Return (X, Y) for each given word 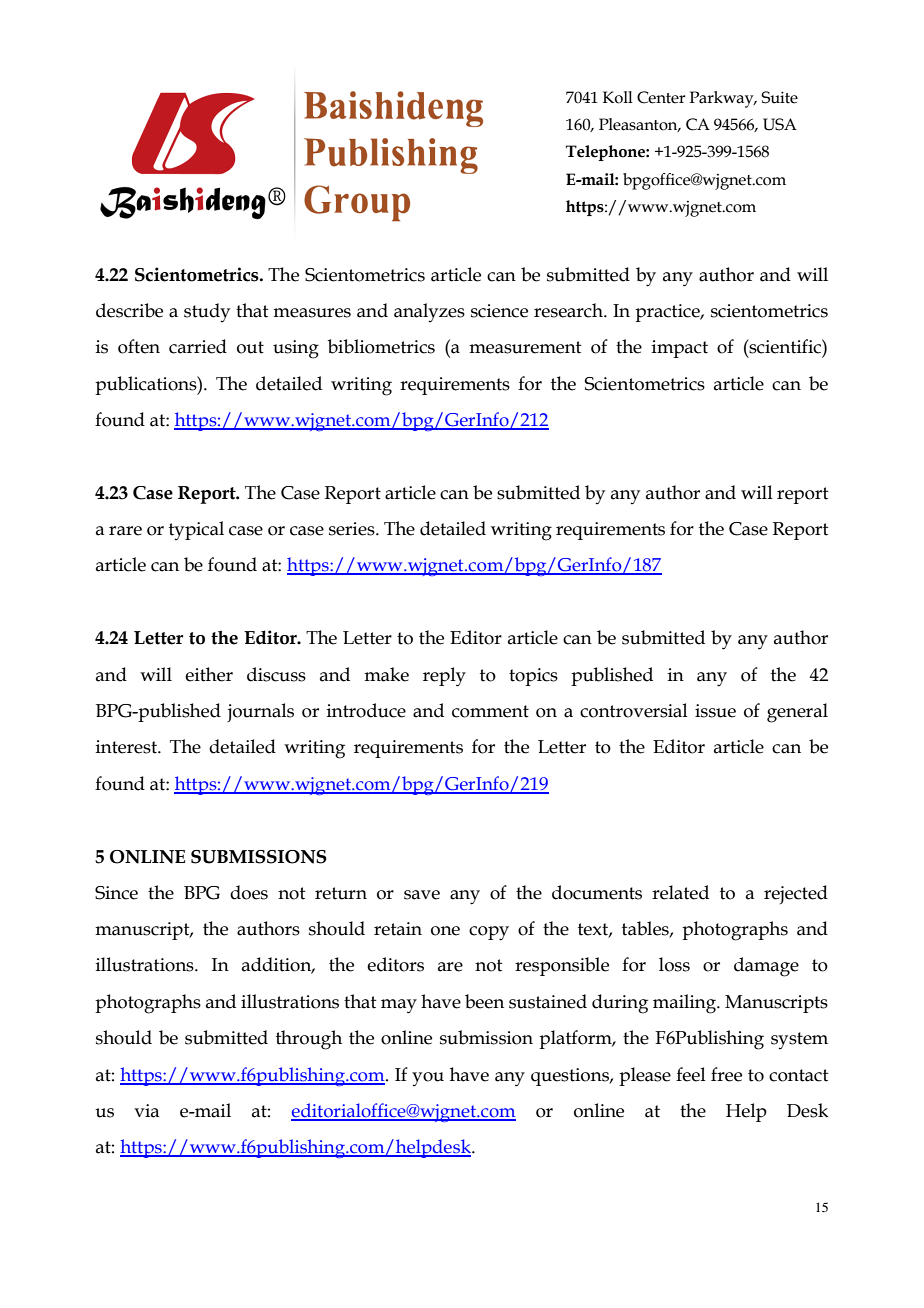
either (209, 674)
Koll (618, 97)
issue (715, 711)
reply (444, 677)
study (207, 312)
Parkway (722, 99)
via (146, 1111)
